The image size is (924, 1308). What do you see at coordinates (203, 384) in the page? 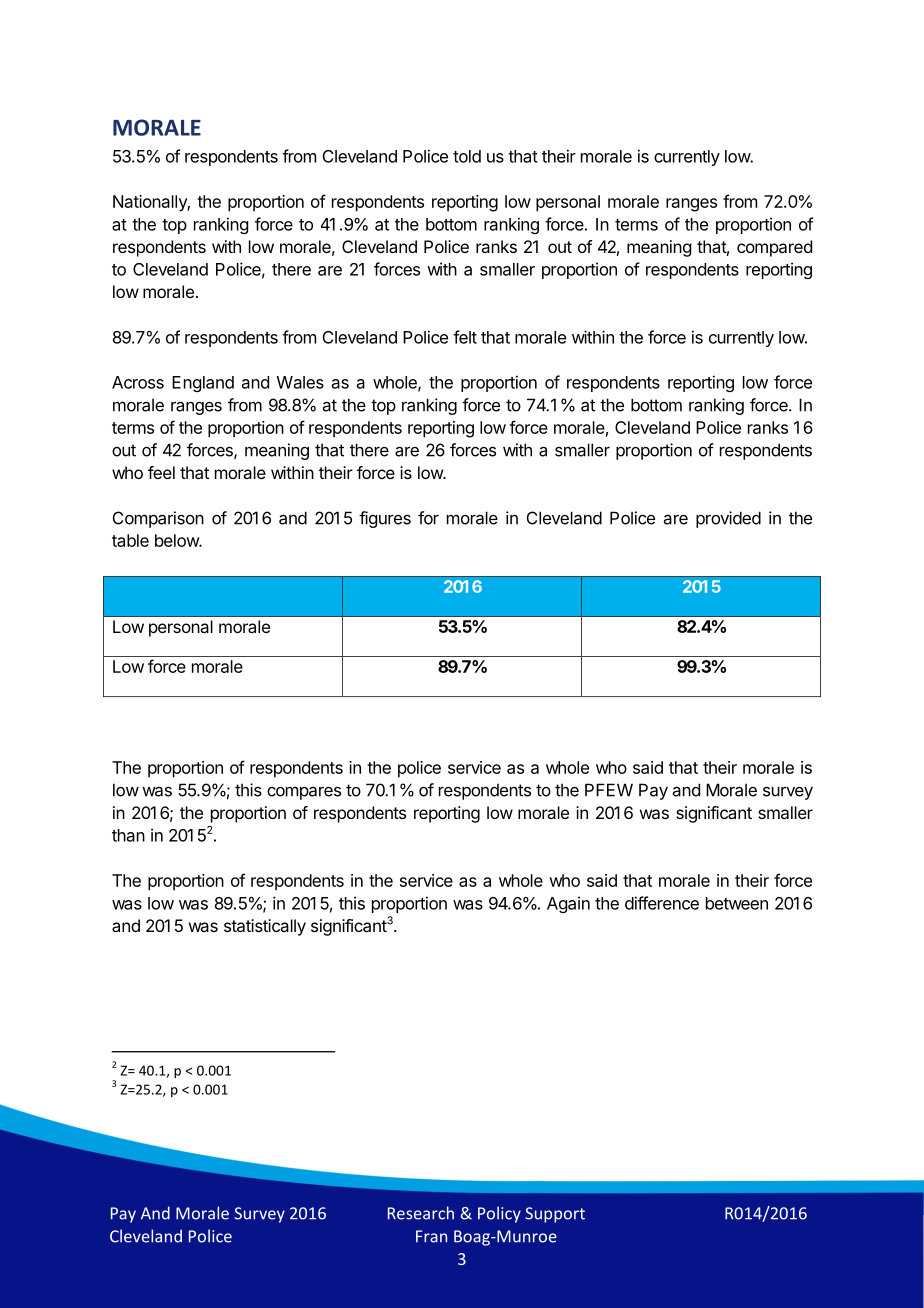
I see `England` at bounding box center [203, 384].
